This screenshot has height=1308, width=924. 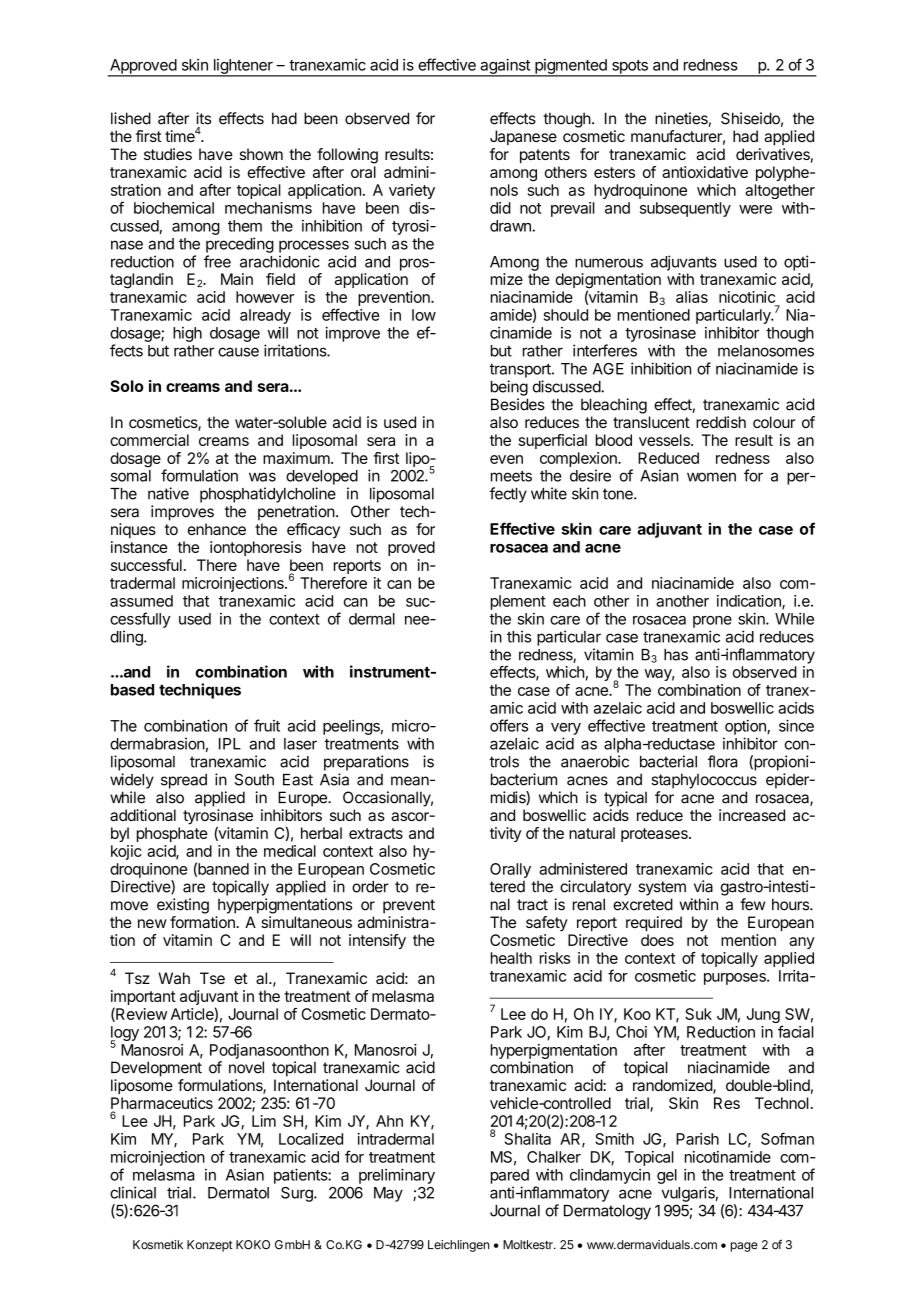 I want to click on against, so click(x=505, y=67).
